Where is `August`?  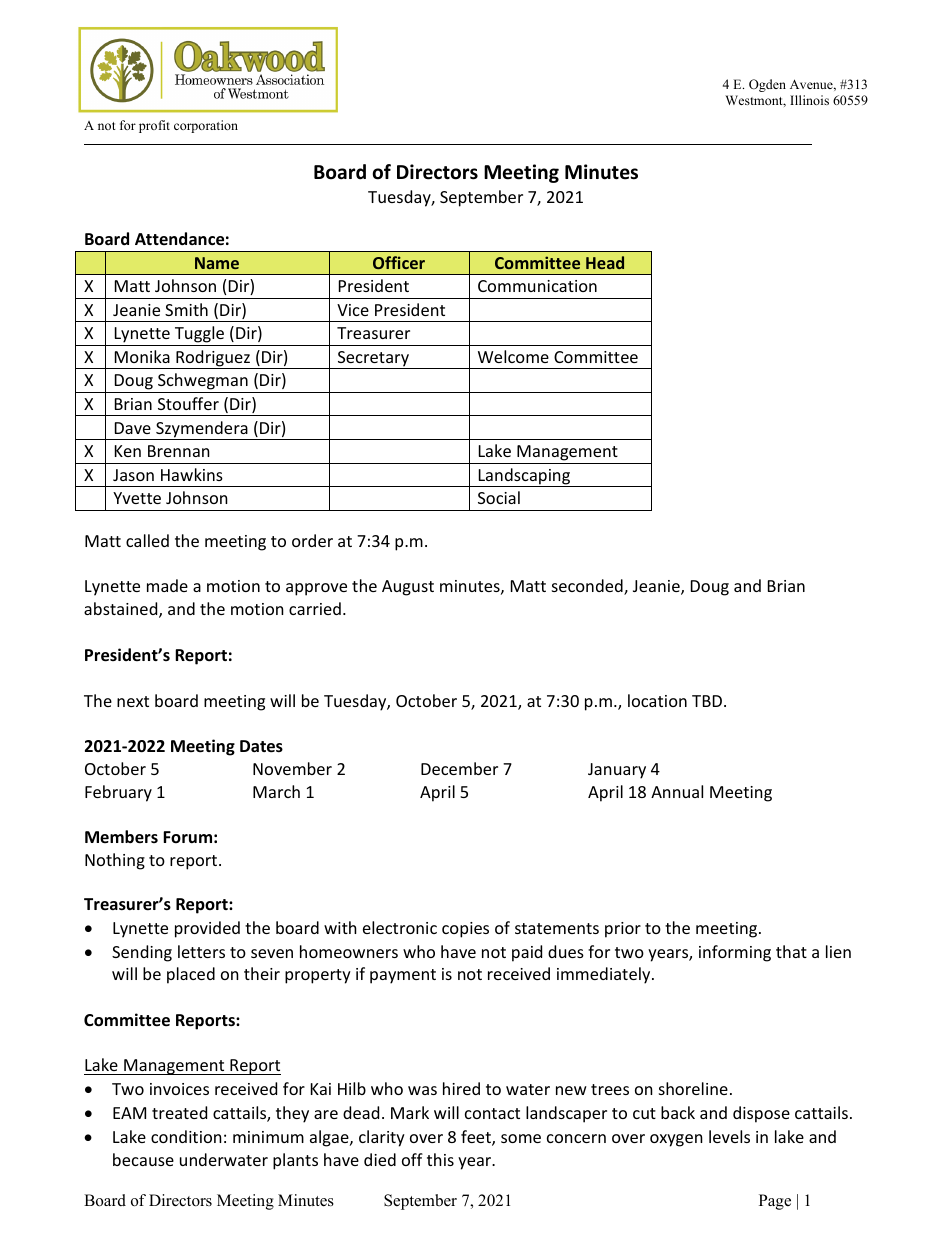
August is located at coordinates (408, 588).
